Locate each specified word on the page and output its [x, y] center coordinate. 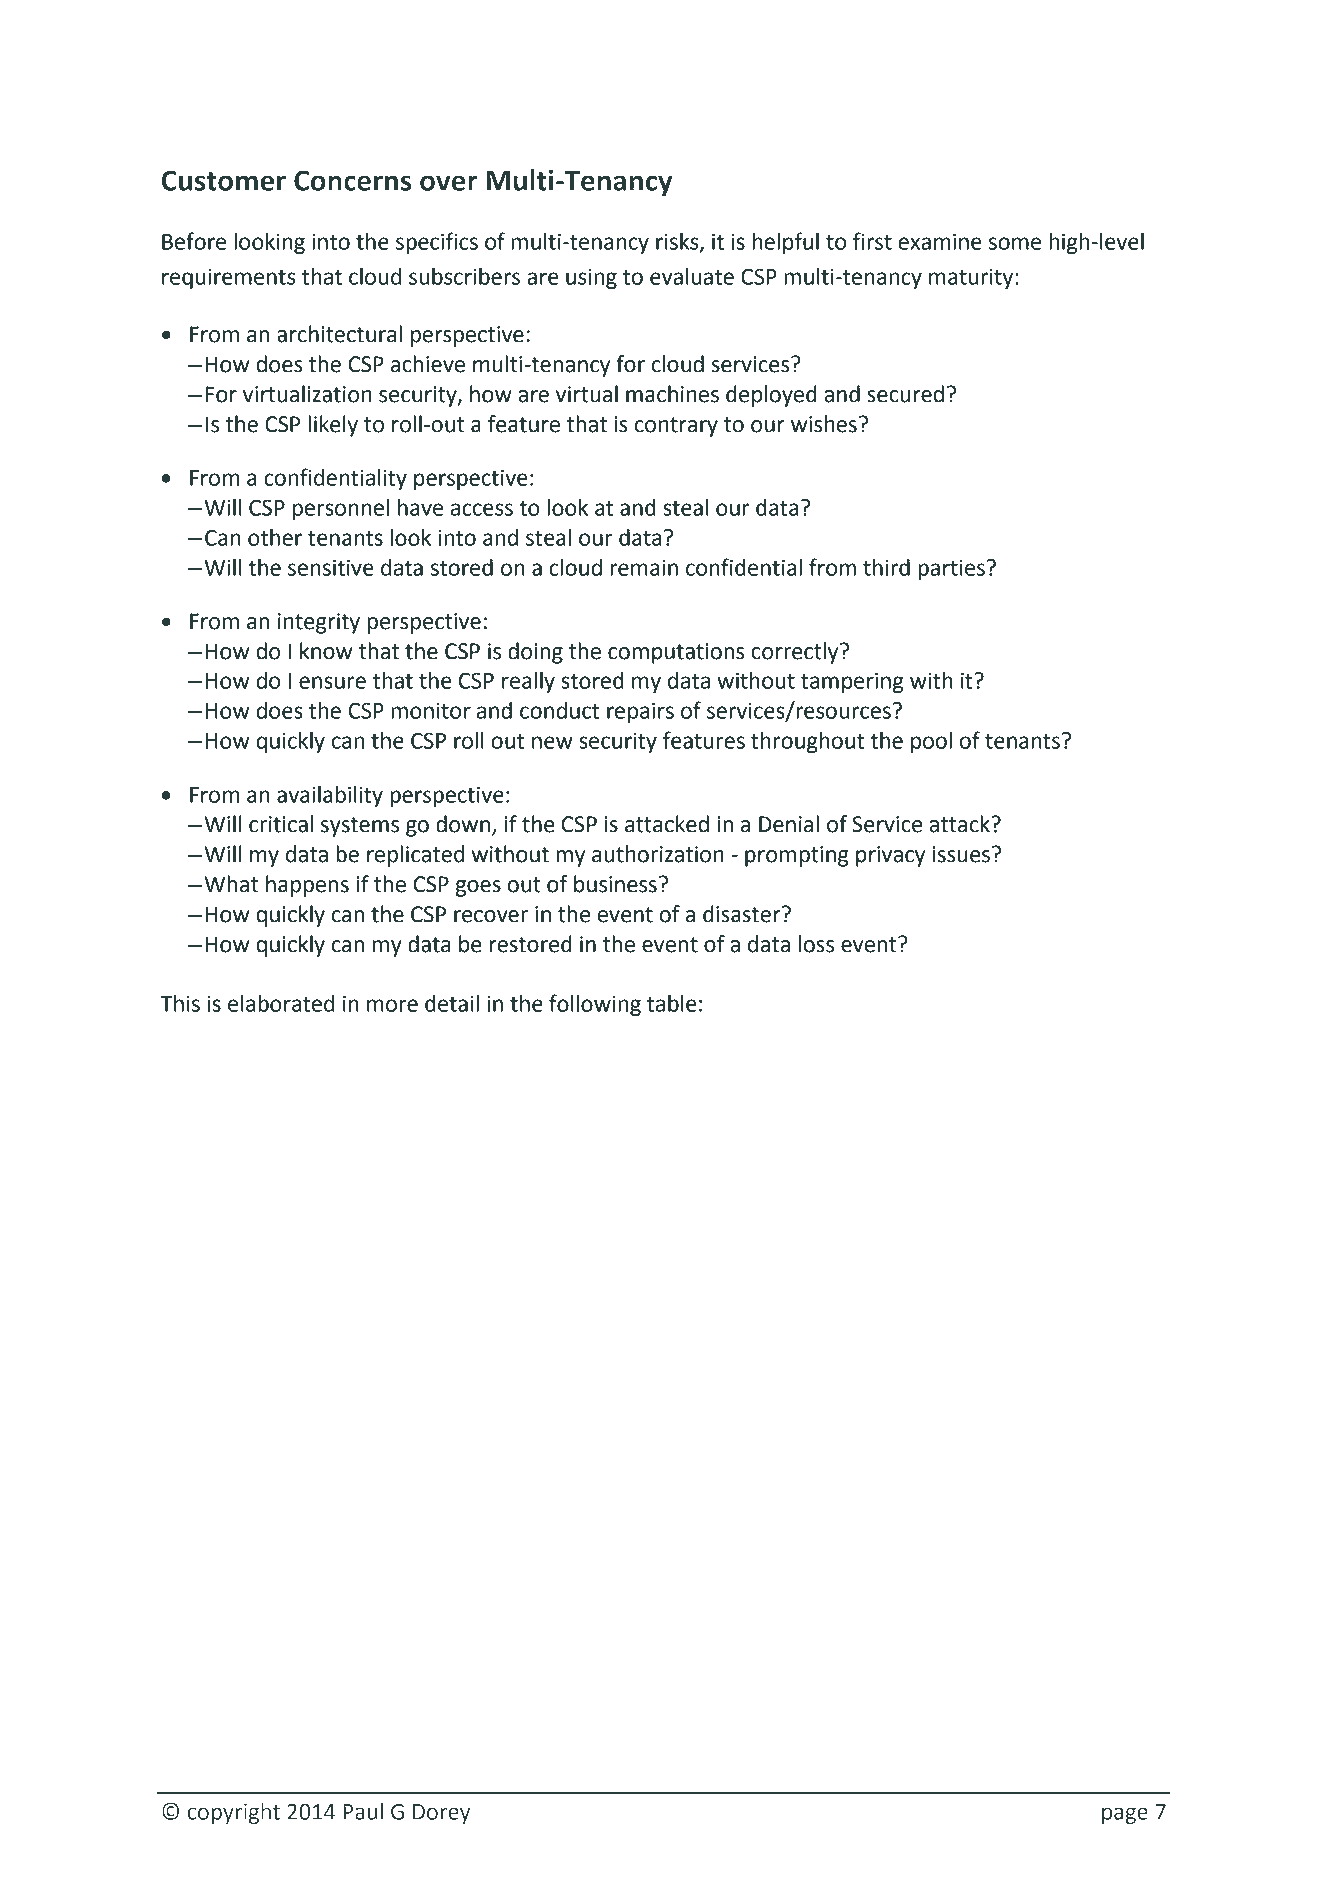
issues [961, 854]
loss [816, 944]
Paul [363, 1811]
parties [951, 569]
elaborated [281, 1003]
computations [676, 653]
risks [678, 242]
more [392, 1005]
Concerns [353, 180]
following [595, 1005]
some [1015, 243]
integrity [319, 623]
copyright [234, 1813]
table [672, 1003]
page [1125, 1815]
